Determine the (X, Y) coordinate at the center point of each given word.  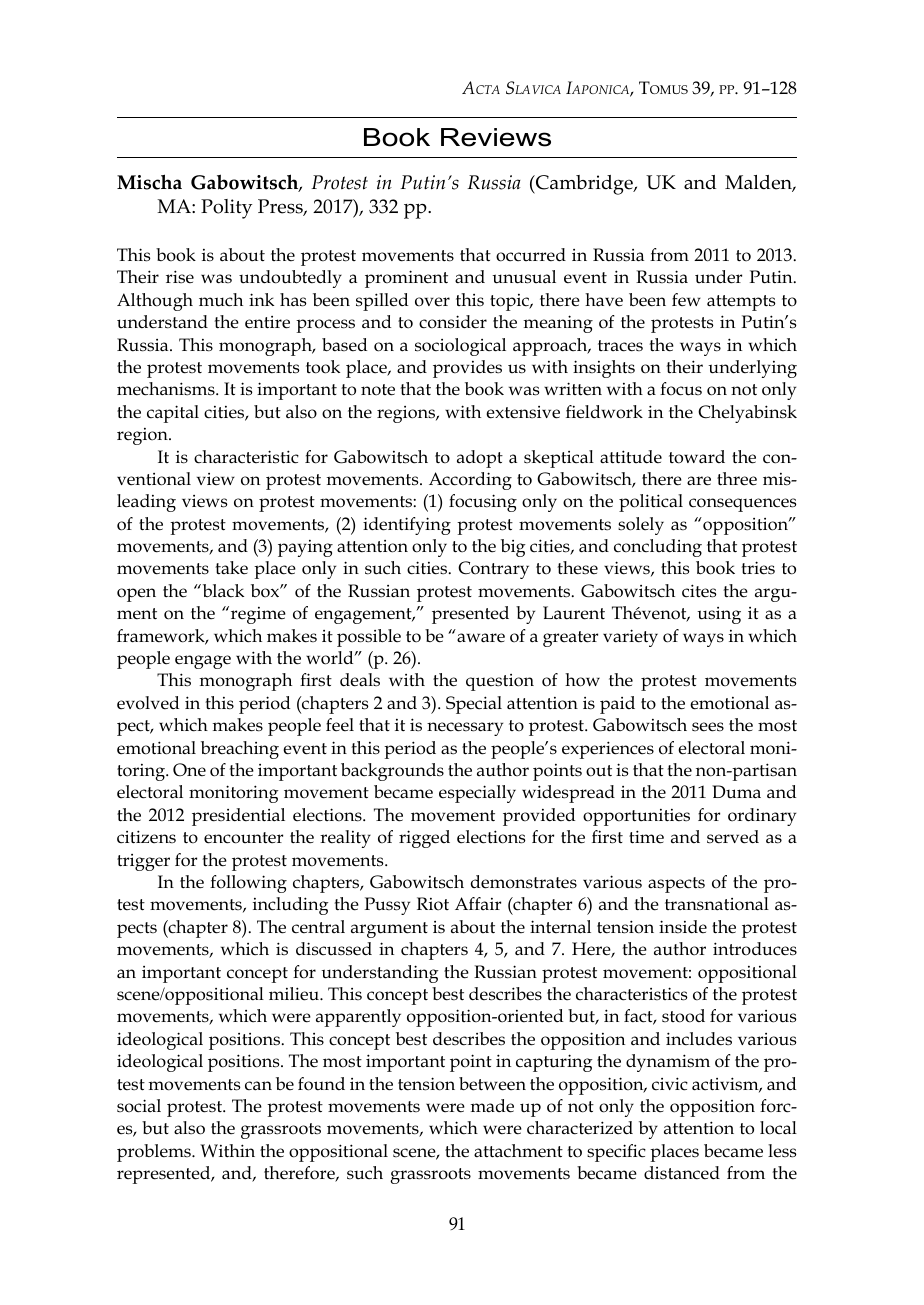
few (686, 300)
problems (155, 1153)
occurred (531, 255)
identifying (407, 526)
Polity (226, 209)
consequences (743, 505)
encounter (243, 838)
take (231, 568)
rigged (424, 839)
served (733, 837)
